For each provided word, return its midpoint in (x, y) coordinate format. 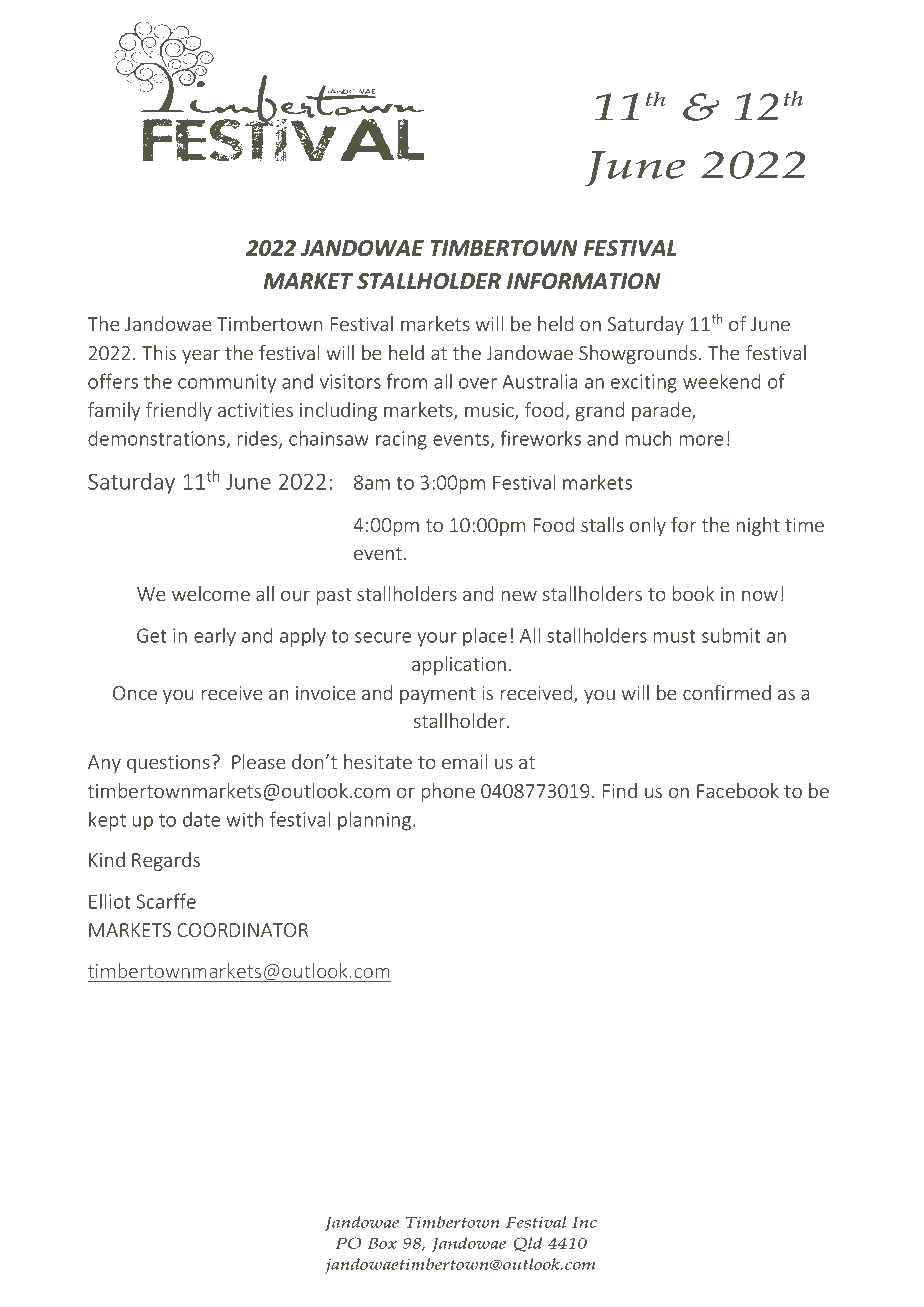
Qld (527, 1244)
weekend (721, 381)
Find (620, 790)
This (159, 352)
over (478, 383)
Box (382, 1243)
